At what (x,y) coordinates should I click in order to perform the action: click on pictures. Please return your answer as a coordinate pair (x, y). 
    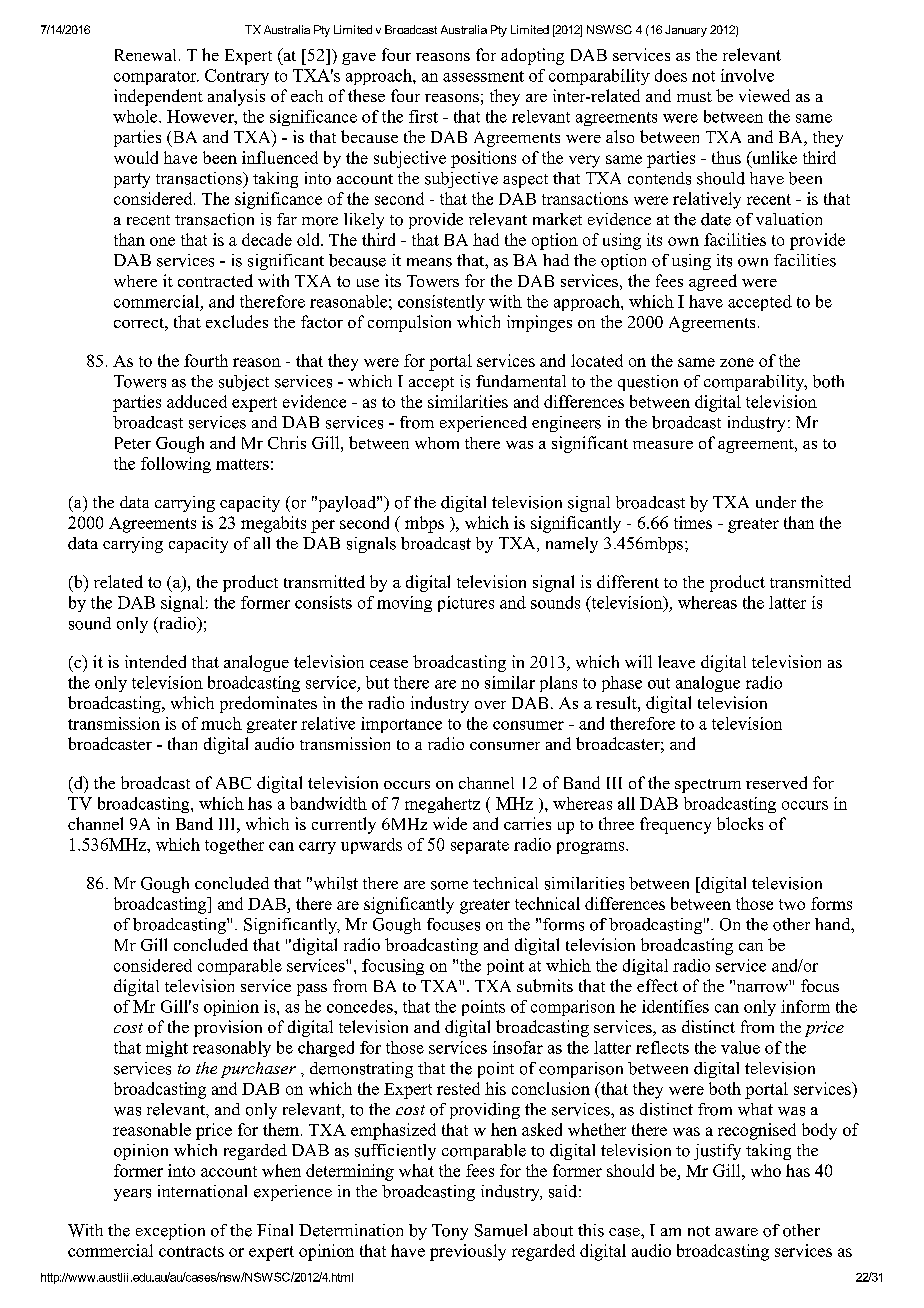
    Looking at the image, I should click on (466, 604).
